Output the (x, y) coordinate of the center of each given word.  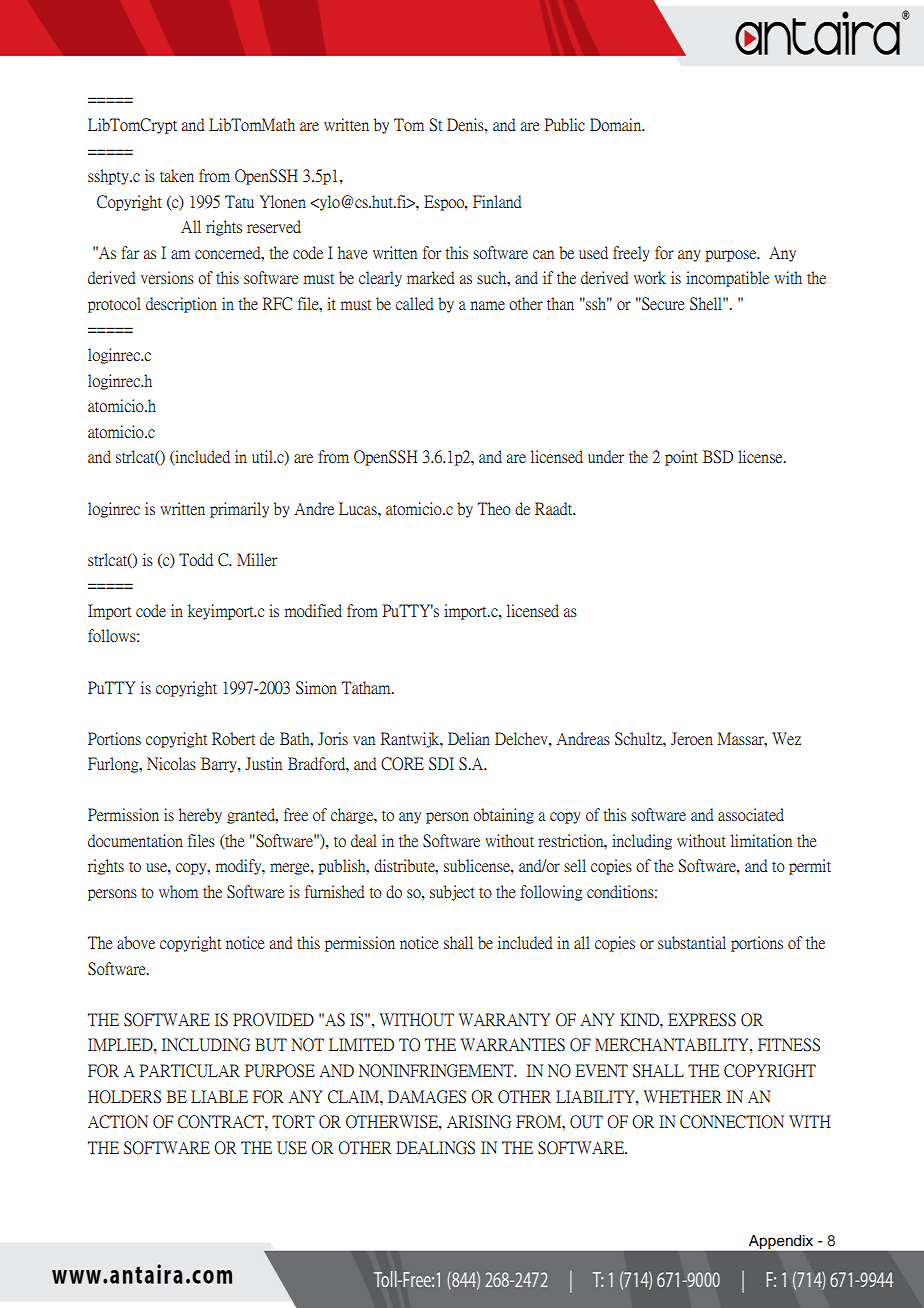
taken (177, 175)
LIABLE (219, 1096)
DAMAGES (427, 1097)
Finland (497, 201)
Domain (617, 124)
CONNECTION (732, 1122)
